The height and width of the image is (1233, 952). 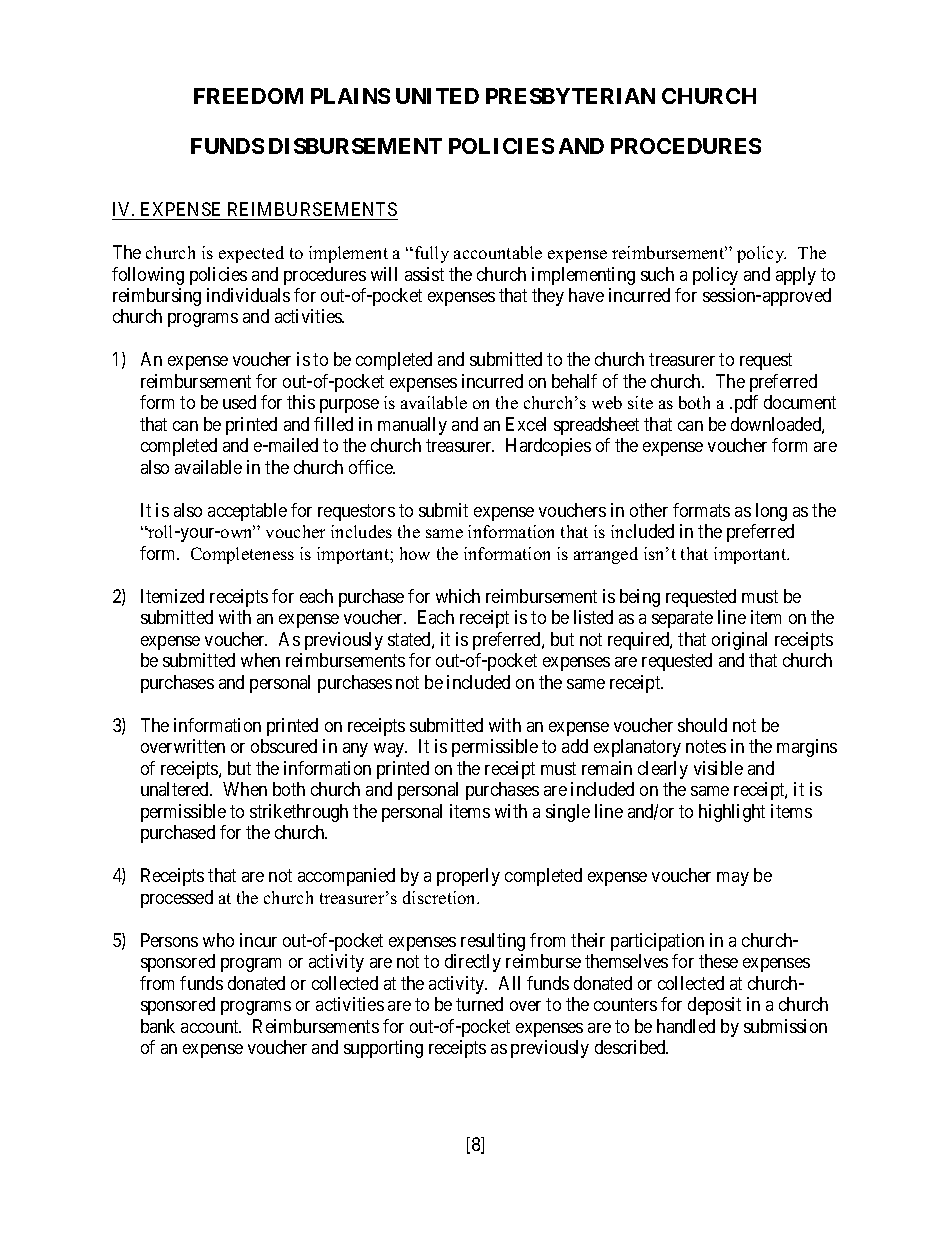 I want to click on FREEDOM, so click(x=248, y=96).
